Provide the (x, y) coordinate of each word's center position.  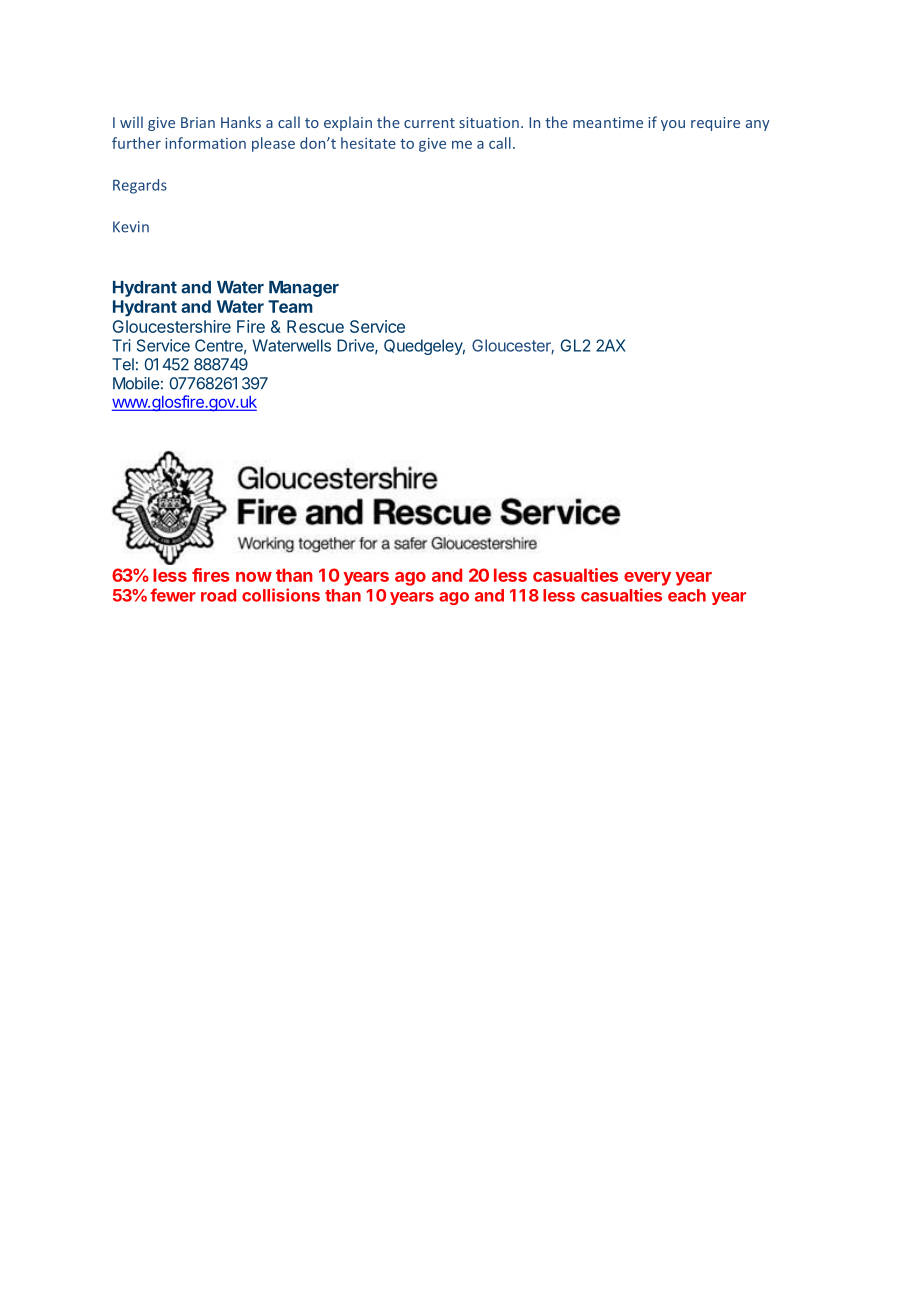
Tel (123, 364)
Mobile (136, 383)
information (205, 143)
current (429, 123)
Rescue (315, 326)
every (647, 579)
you (673, 125)
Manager (304, 289)
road (218, 595)
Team (290, 306)
